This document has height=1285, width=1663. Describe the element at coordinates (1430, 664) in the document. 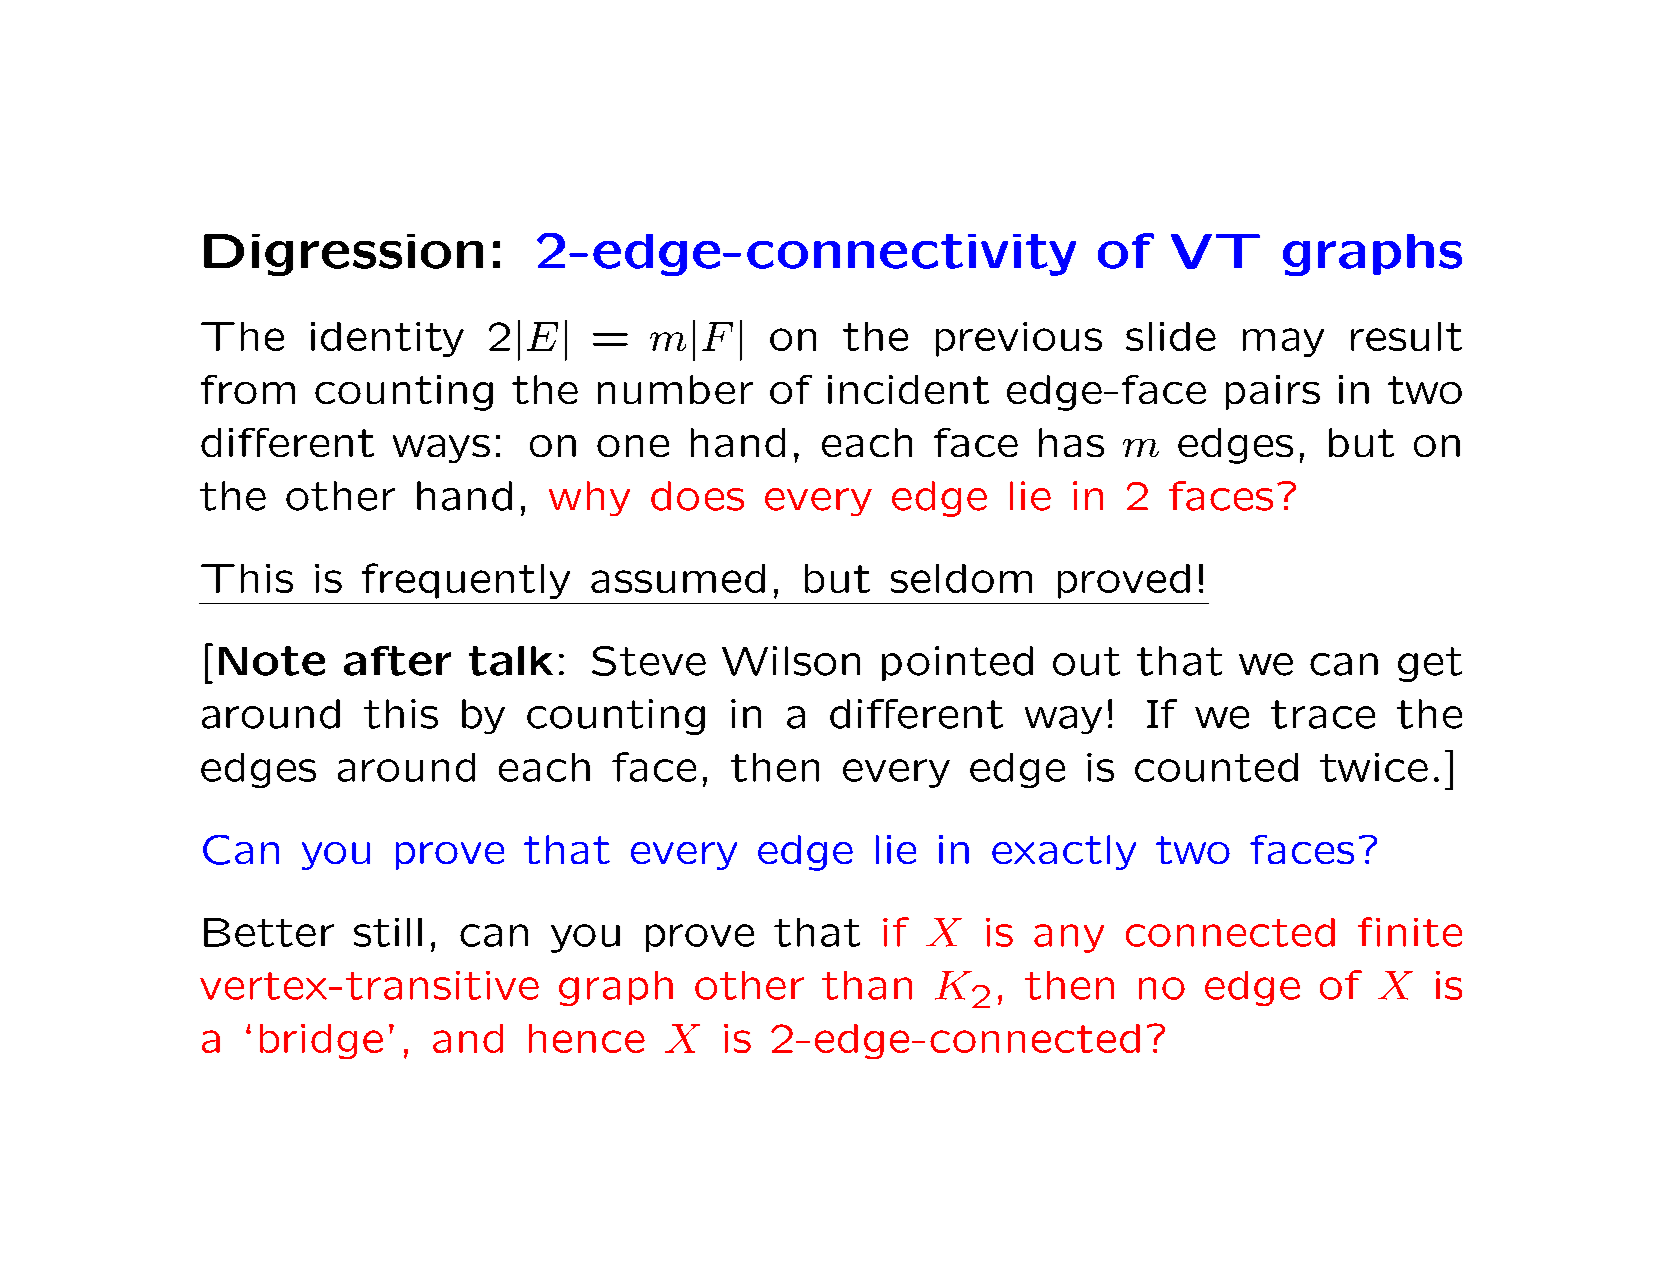

I see `get` at that location.
